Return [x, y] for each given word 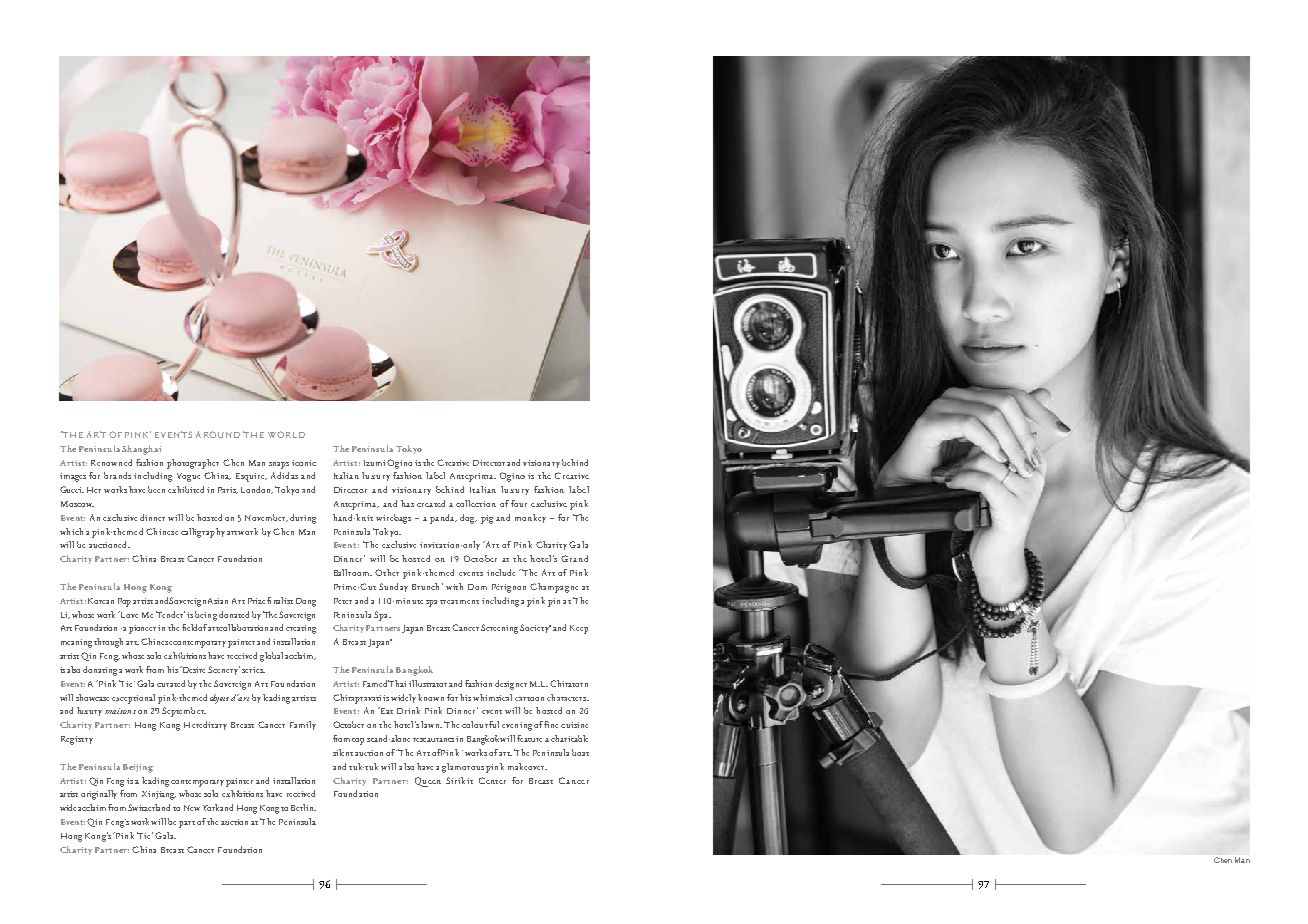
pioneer [144, 629]
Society [535, 628]
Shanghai [141, 450]
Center [492, 780]
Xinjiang [159, 795]
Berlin [303, 807]
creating [301, 629]
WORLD [286, 434]
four [519, 503]
